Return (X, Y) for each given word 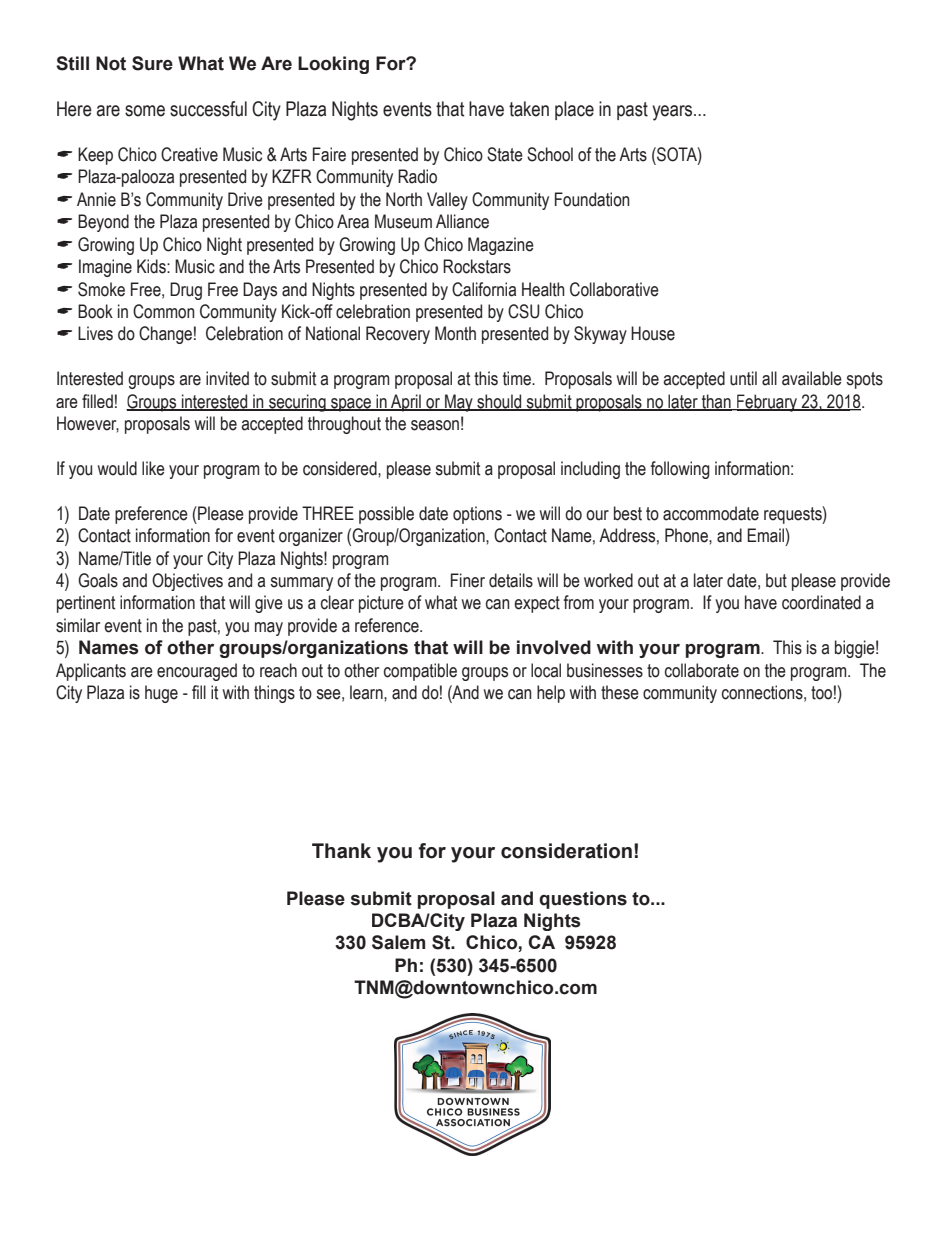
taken (529, 109)
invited (227, 378)
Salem (398, 942)
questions (583, 900)
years (673, 113)
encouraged (197, 672)
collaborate (702, 670)
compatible (420, 672)
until (743, 378)
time (518, 378)
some (145, 111)
